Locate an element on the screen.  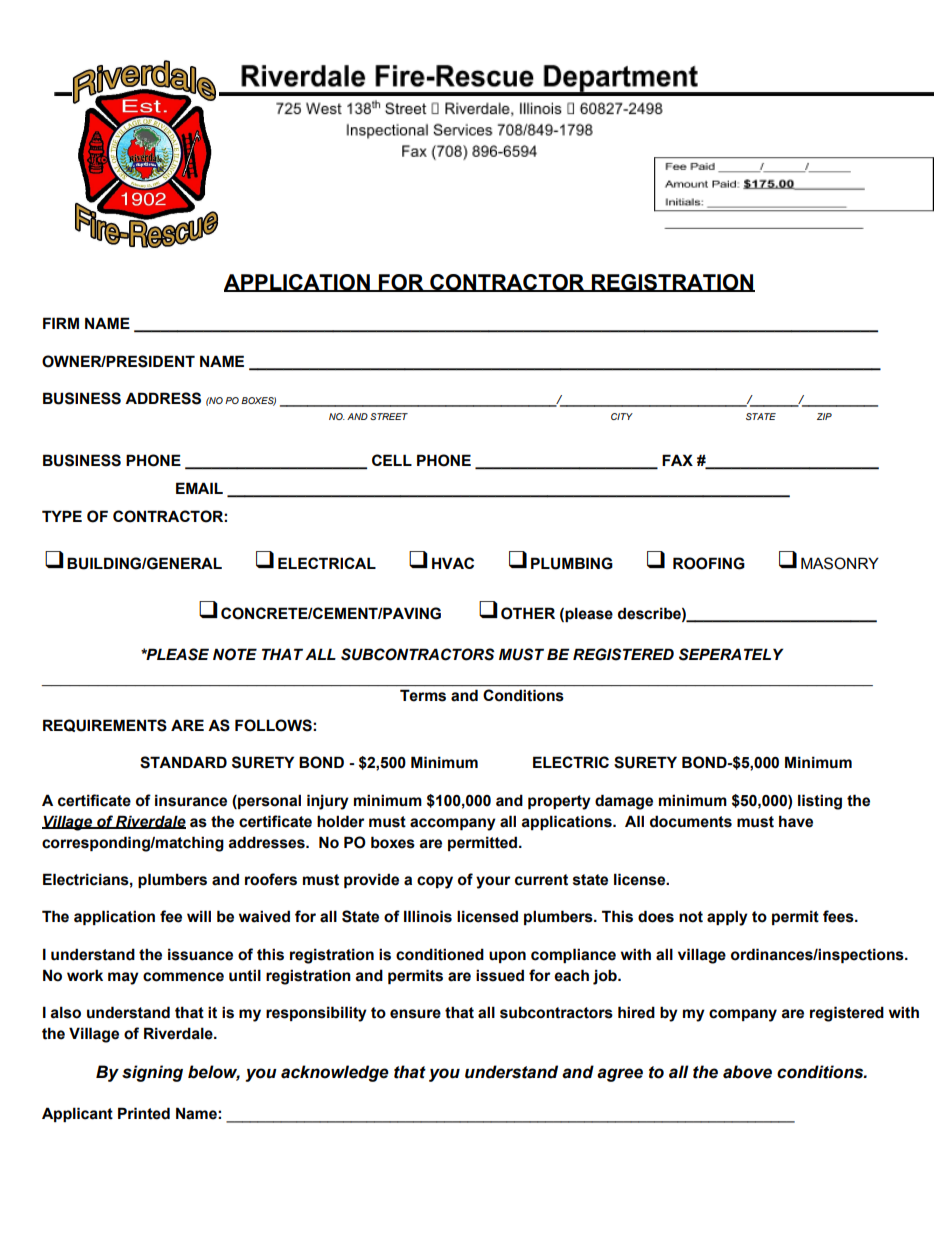
FIRM is located at coordinates (61, 323).
